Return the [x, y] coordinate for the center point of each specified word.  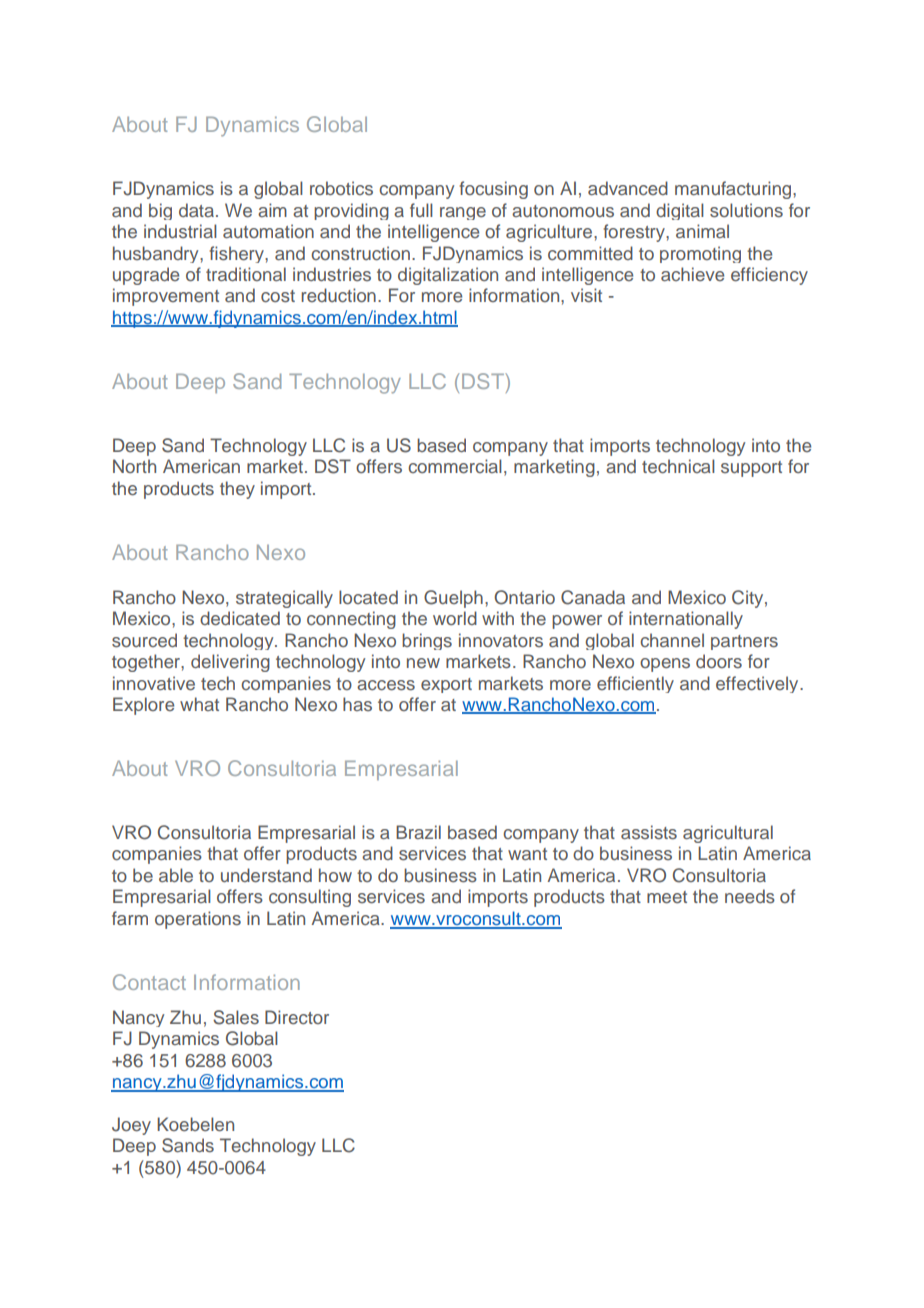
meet [667, 897]
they [237, 490]
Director [297, 1017]
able [176, 875]
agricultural [728, 834]
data [196, 210]
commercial [455, 466]
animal [702, 231]
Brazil [418, 832]
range [463, 213]
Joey [131, 1126]
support [751, 469]
